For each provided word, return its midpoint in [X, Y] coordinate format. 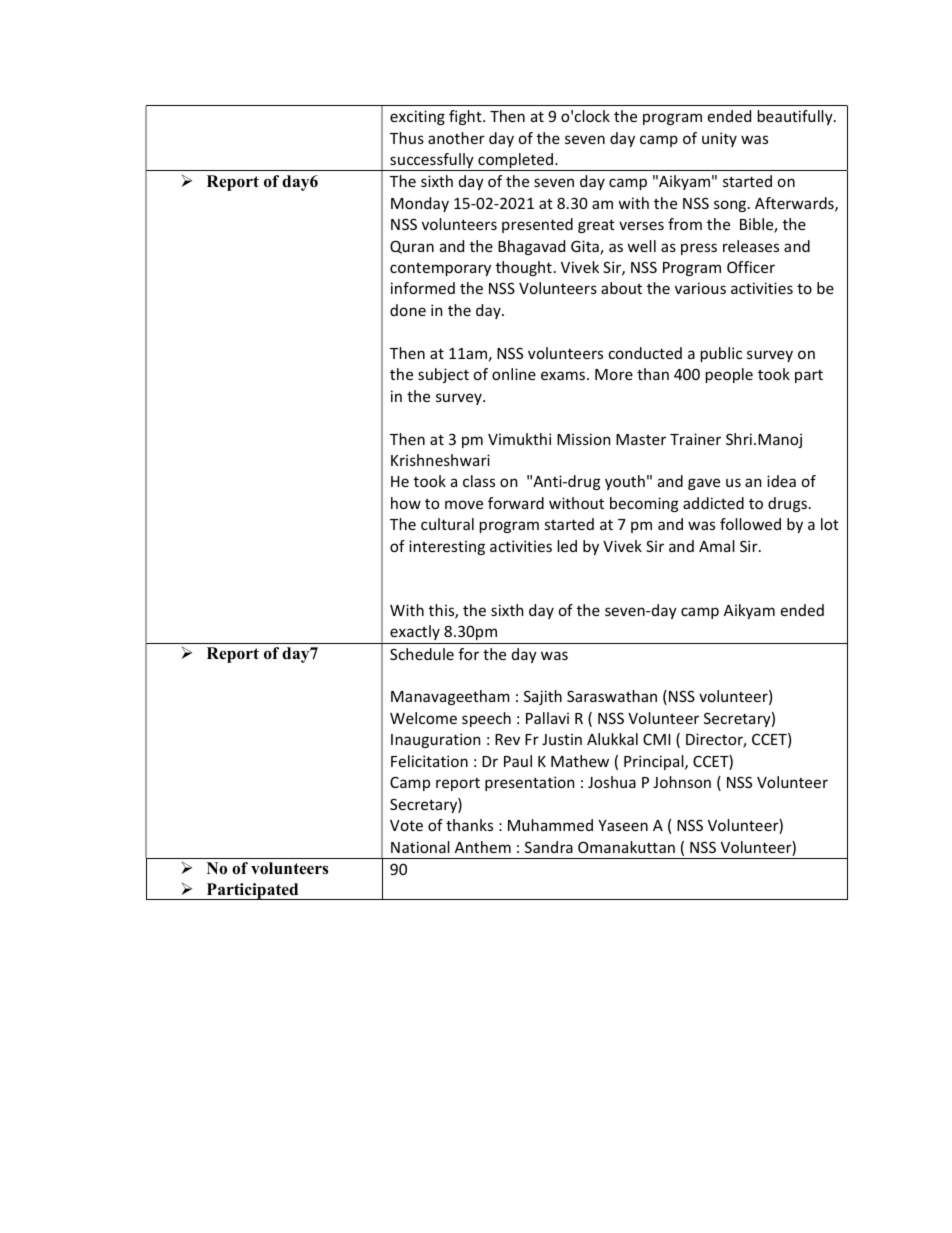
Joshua [612, 782]
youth [625, 482]
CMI [657, 739]
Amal [717, 546]
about [621, 288]
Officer [751, 267]
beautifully [796, 117]
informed [423, 288]
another [456, 138]
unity [719, 139]
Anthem [483, 847]
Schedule [422, 654]
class [479, 481]
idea [781, 481]
